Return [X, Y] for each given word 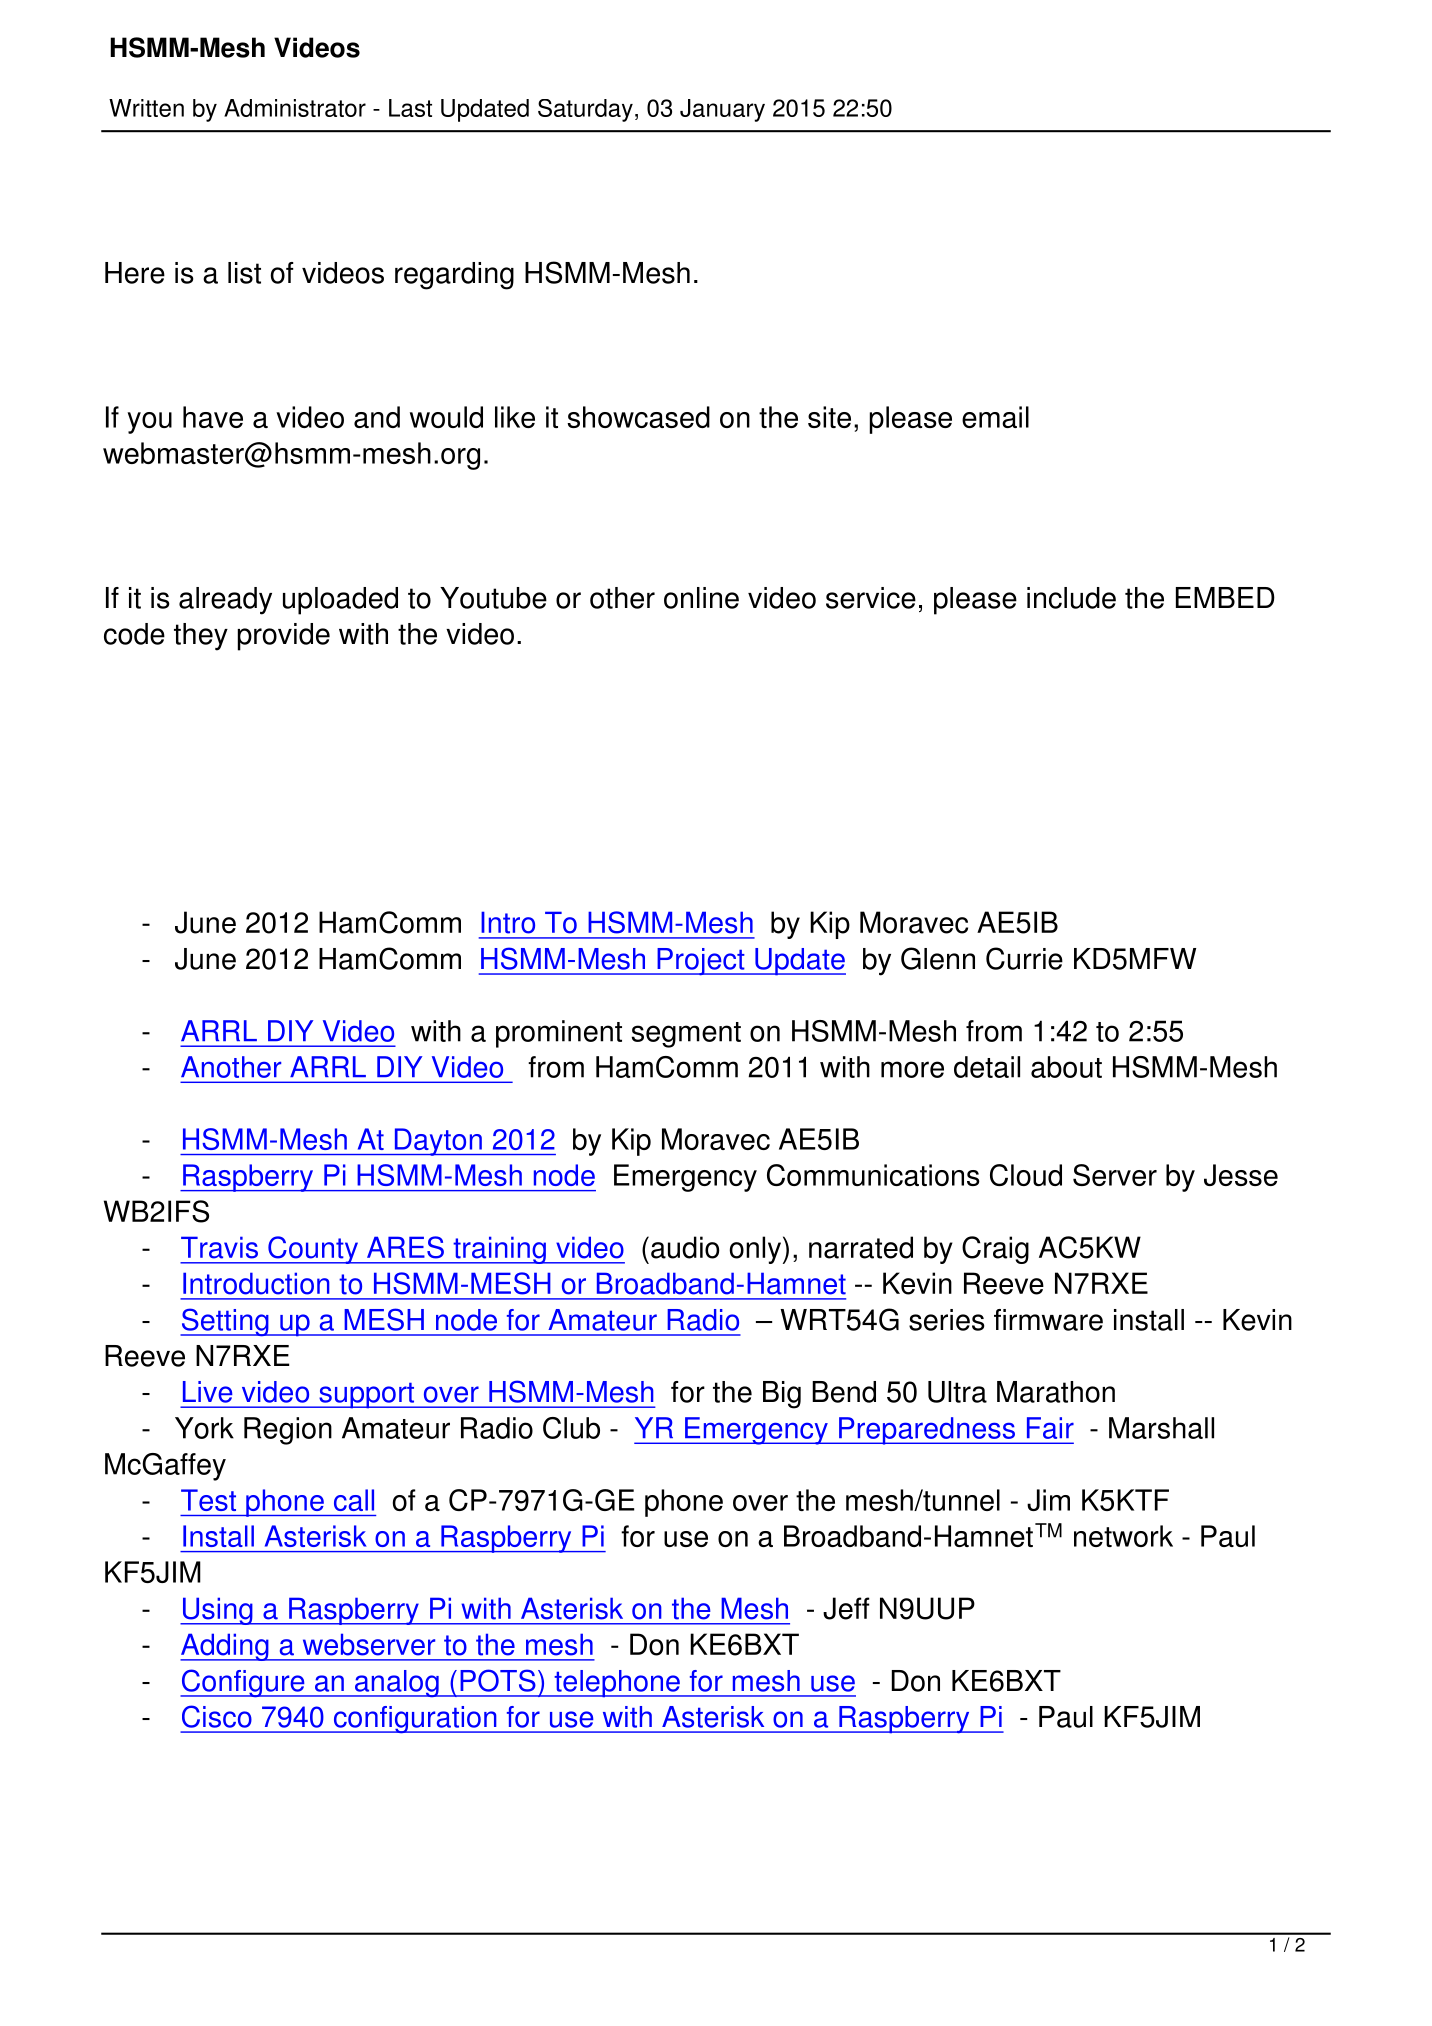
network [1123, 1536]
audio [685, 1247]
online [701, 598]
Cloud [1026, 1175]
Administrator [295, 108]
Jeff [846, 1608]
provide [284, 637]
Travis [219, 1247]
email [995, 417]
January [722, 110]
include [1071, 598]
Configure [243, 1683]
